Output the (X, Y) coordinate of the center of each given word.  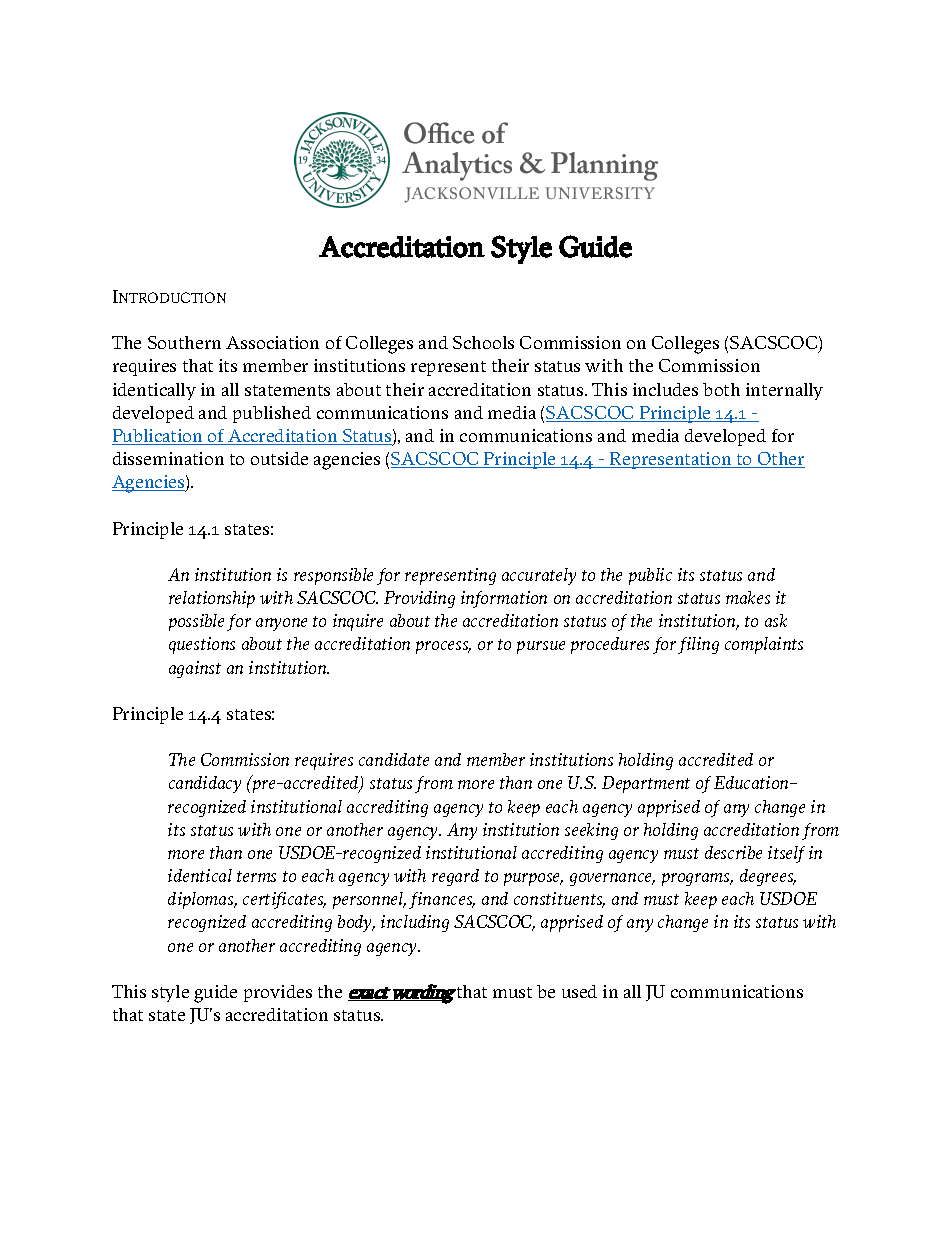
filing (698, 645)
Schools (483, 342)
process (443, 647)
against (195, 669)
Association (272, 342)
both (721, 389)
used (579, 991)
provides (278, 993)
